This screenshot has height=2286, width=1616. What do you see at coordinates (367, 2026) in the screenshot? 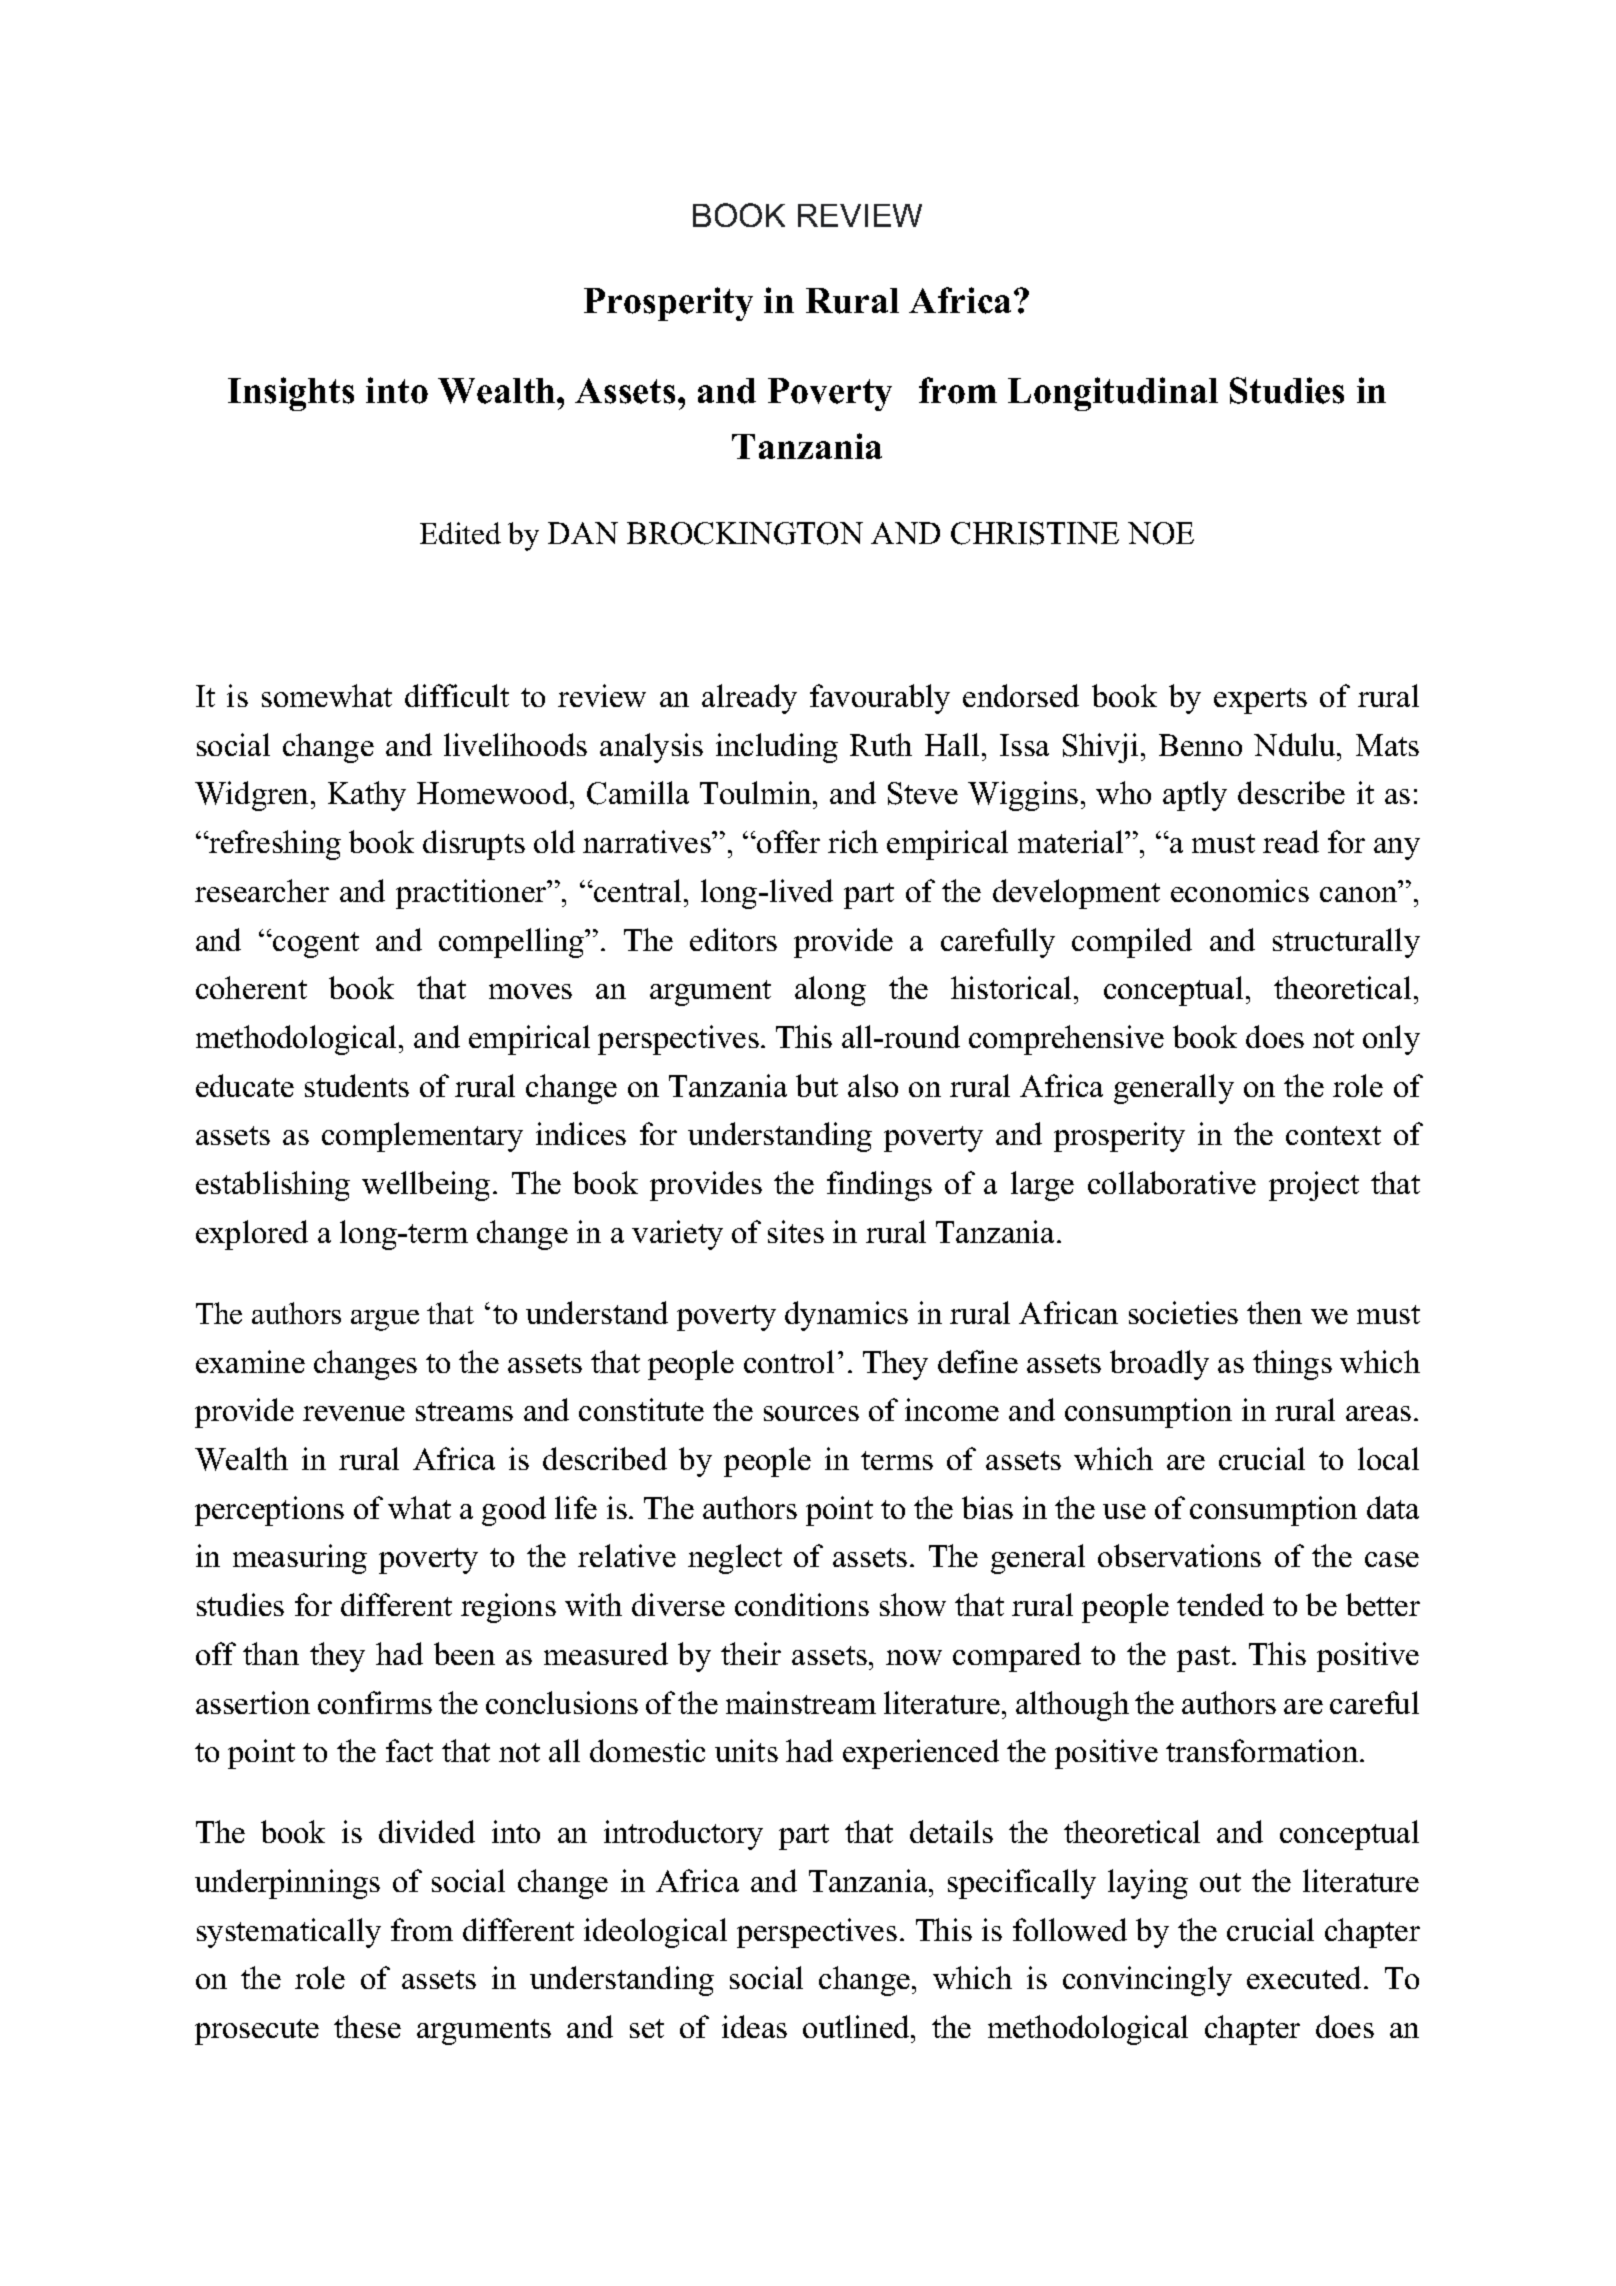
I see `these` at bounding box center [367, 2026].
